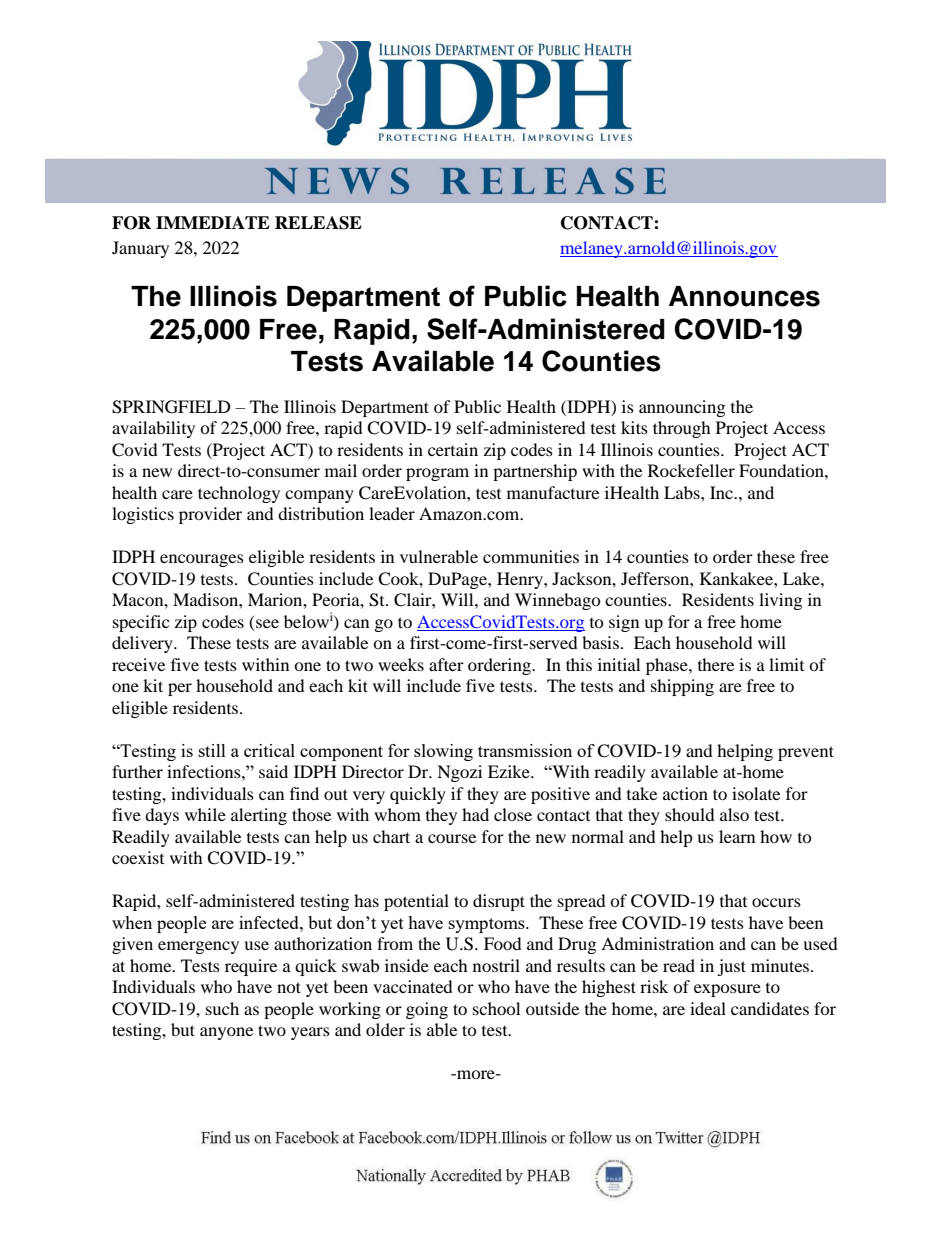  I want to click on RELEASE, so click(318, 223).
